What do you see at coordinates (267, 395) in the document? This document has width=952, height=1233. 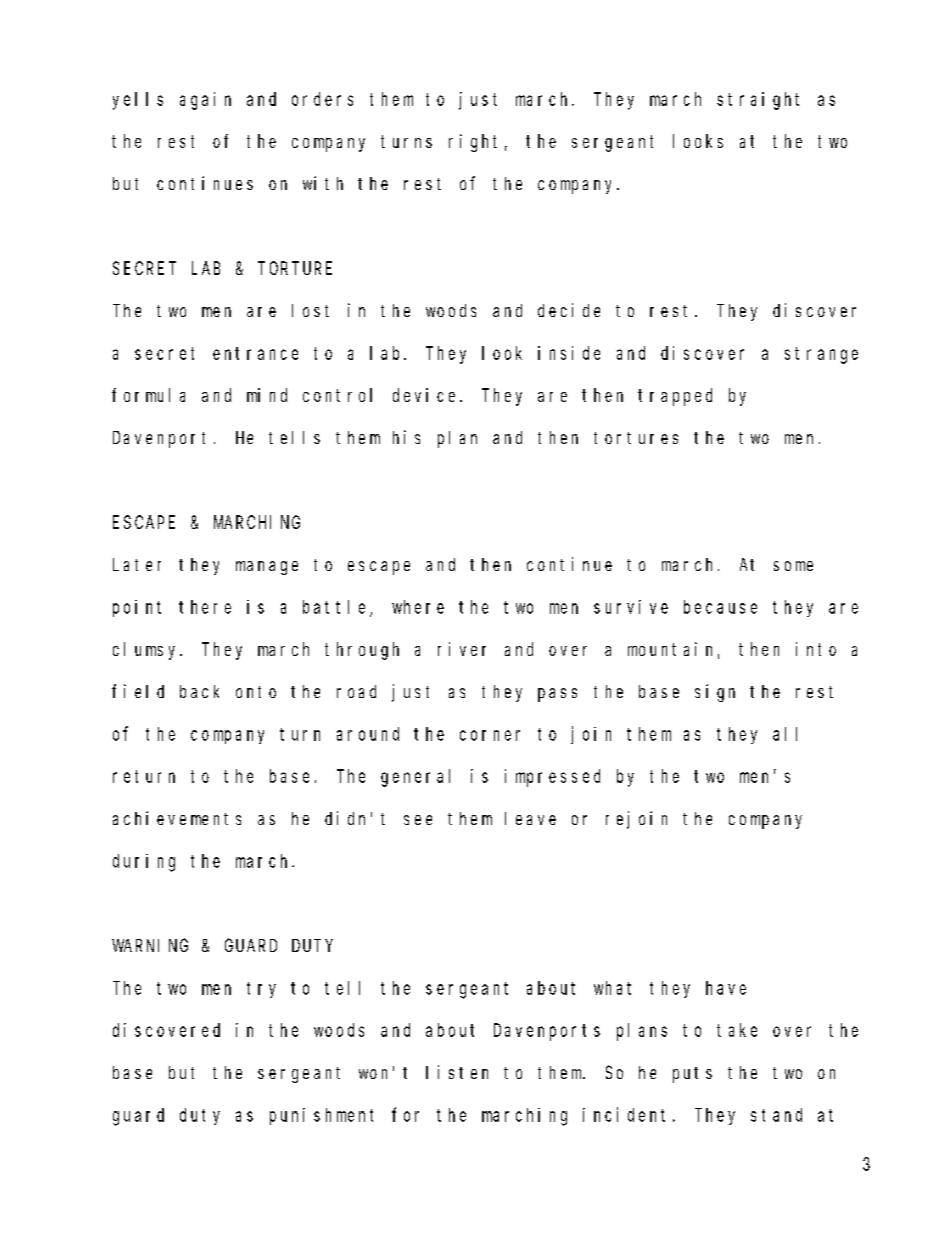 I see `mind` at bounding box center [267, 395].
